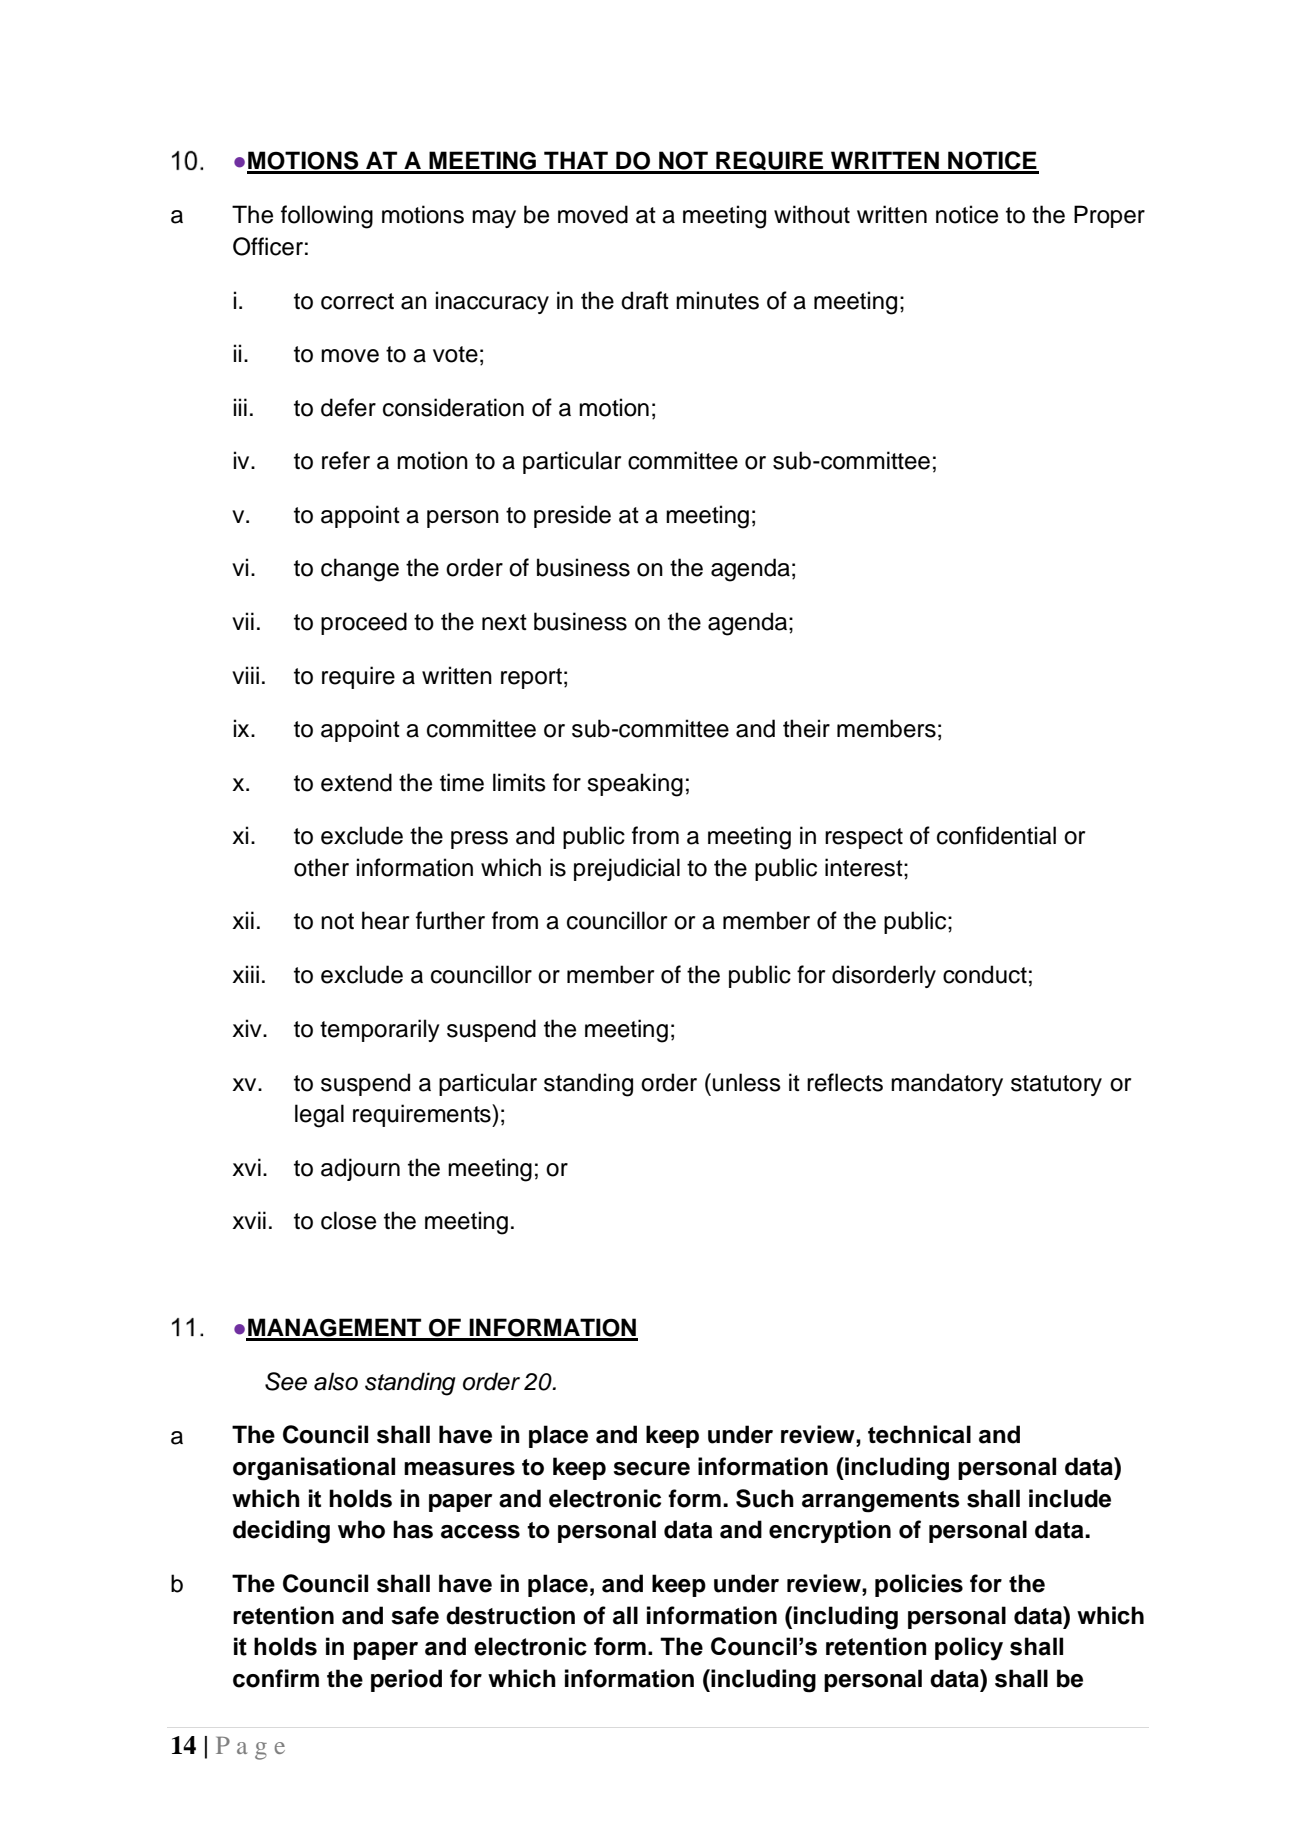  Describe the element at coordinates (1109, 216) in the screenshot. I see `Proper` at that location.
